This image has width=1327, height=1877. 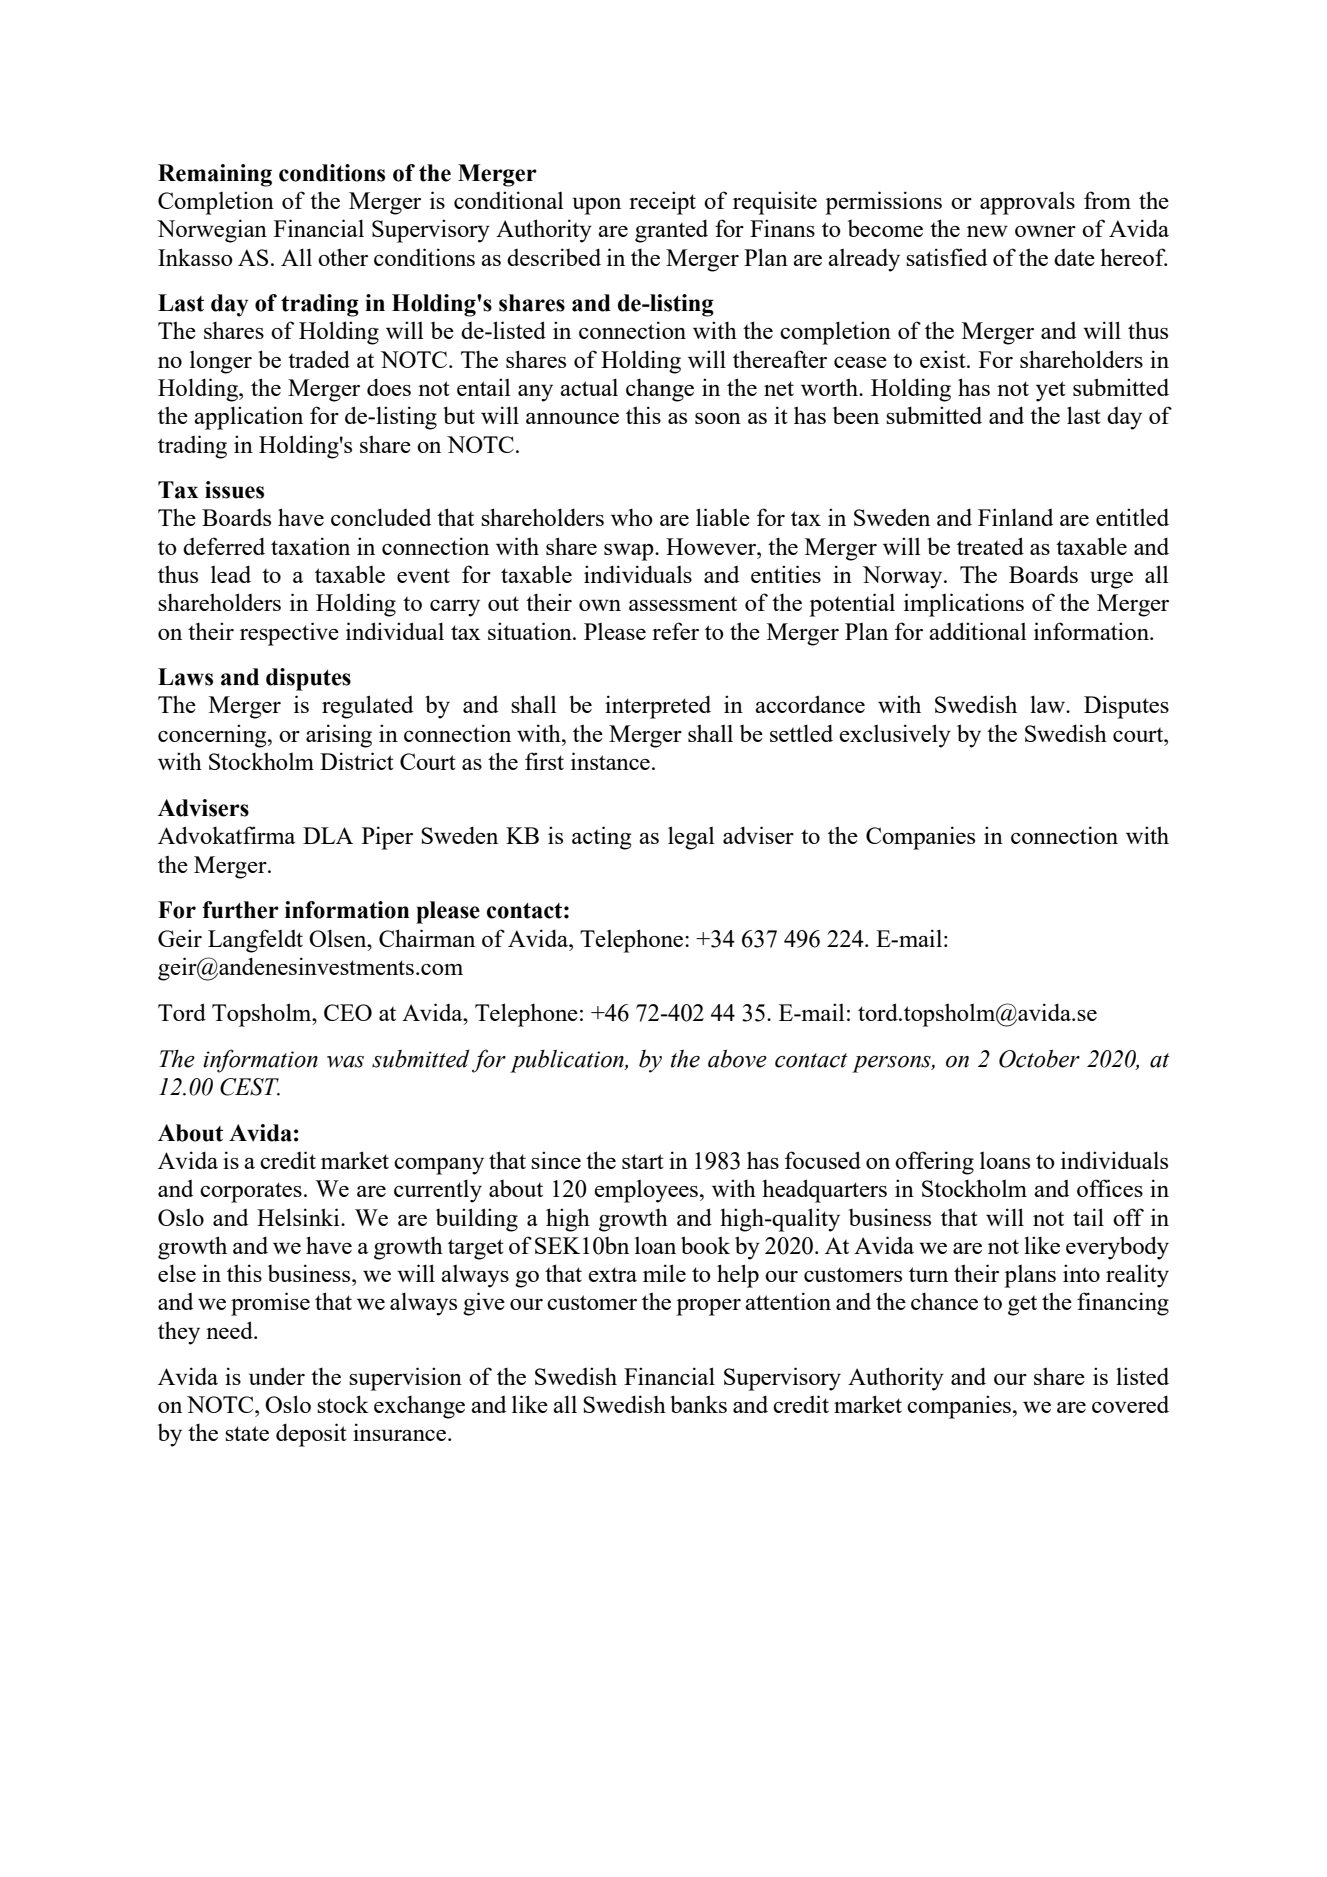 I want to click on start, so click(x=643, y=1161).
